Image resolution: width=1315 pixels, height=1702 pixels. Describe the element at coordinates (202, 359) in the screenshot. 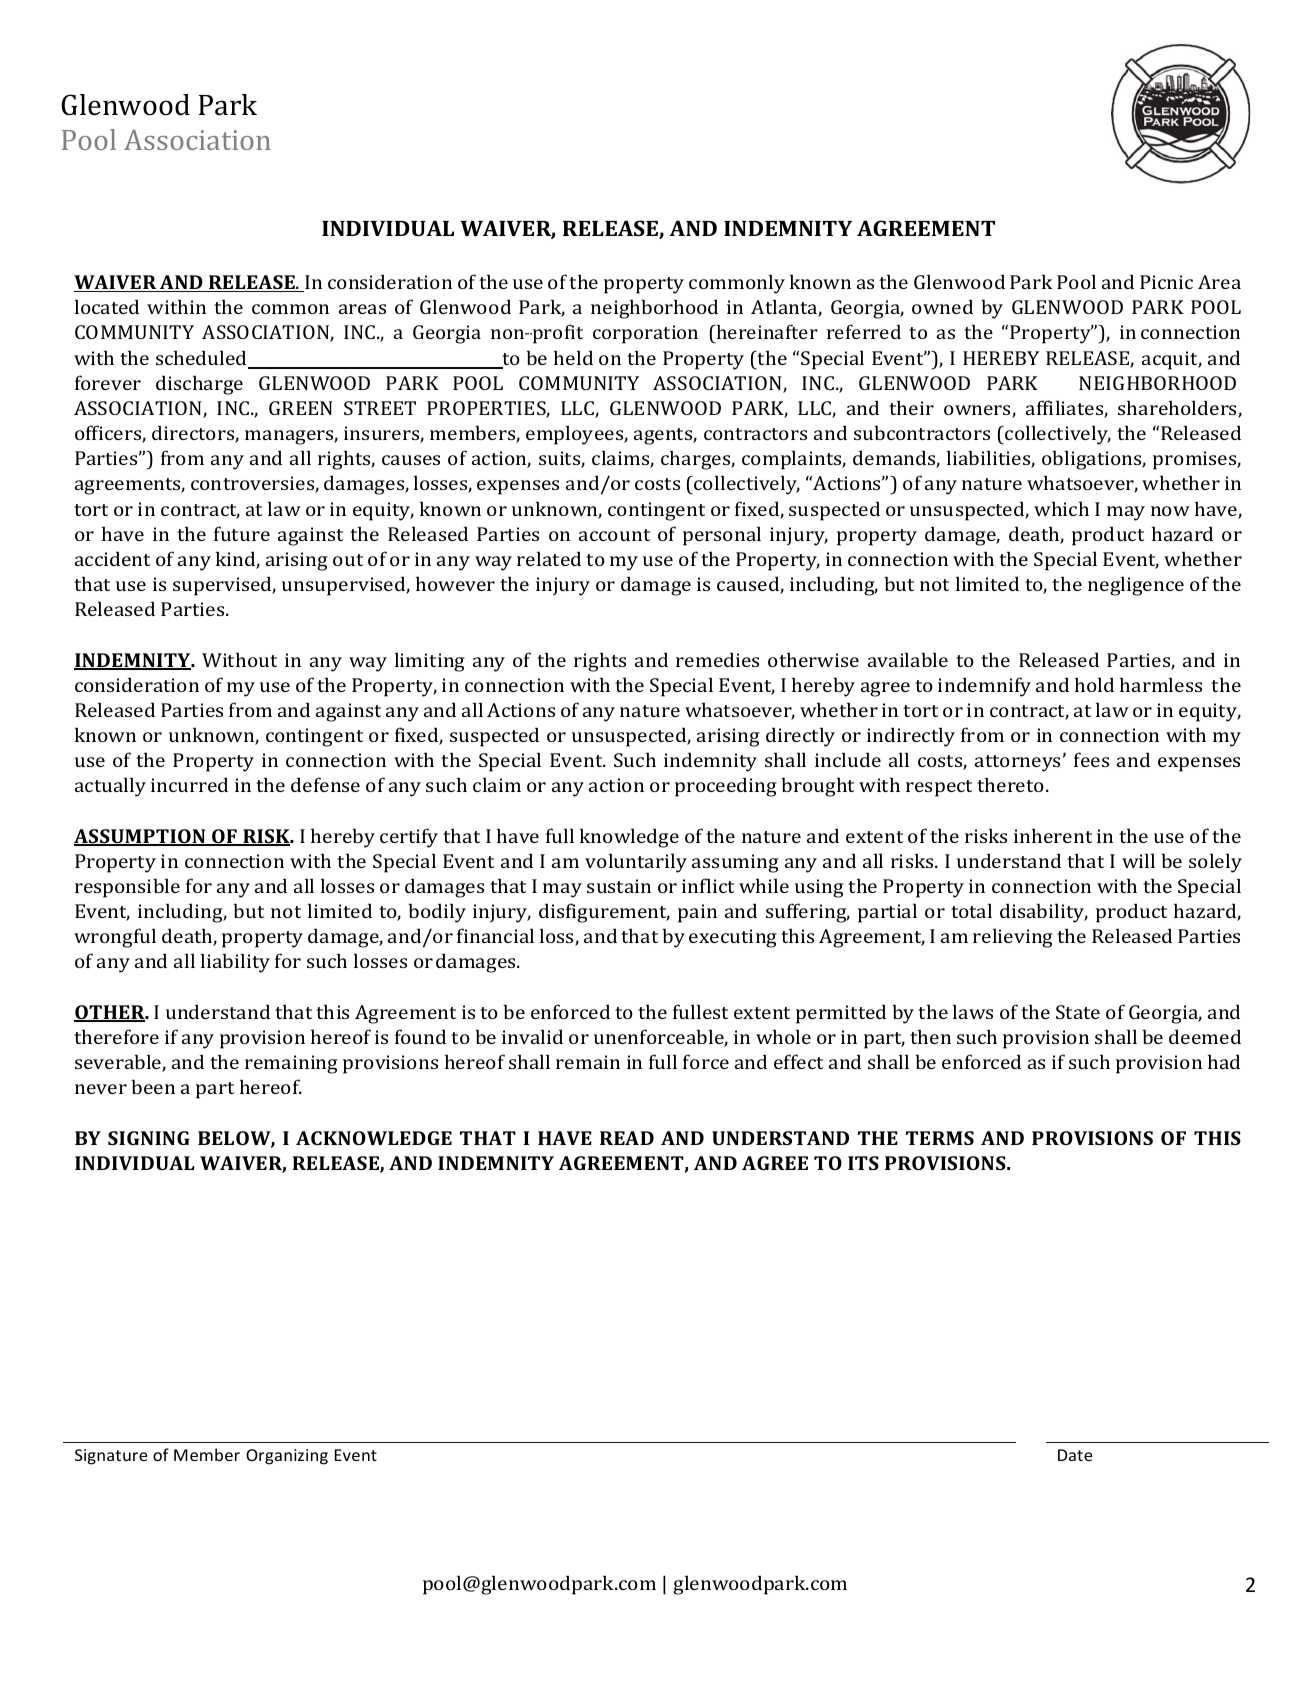

I see `scheduled` at that location.
